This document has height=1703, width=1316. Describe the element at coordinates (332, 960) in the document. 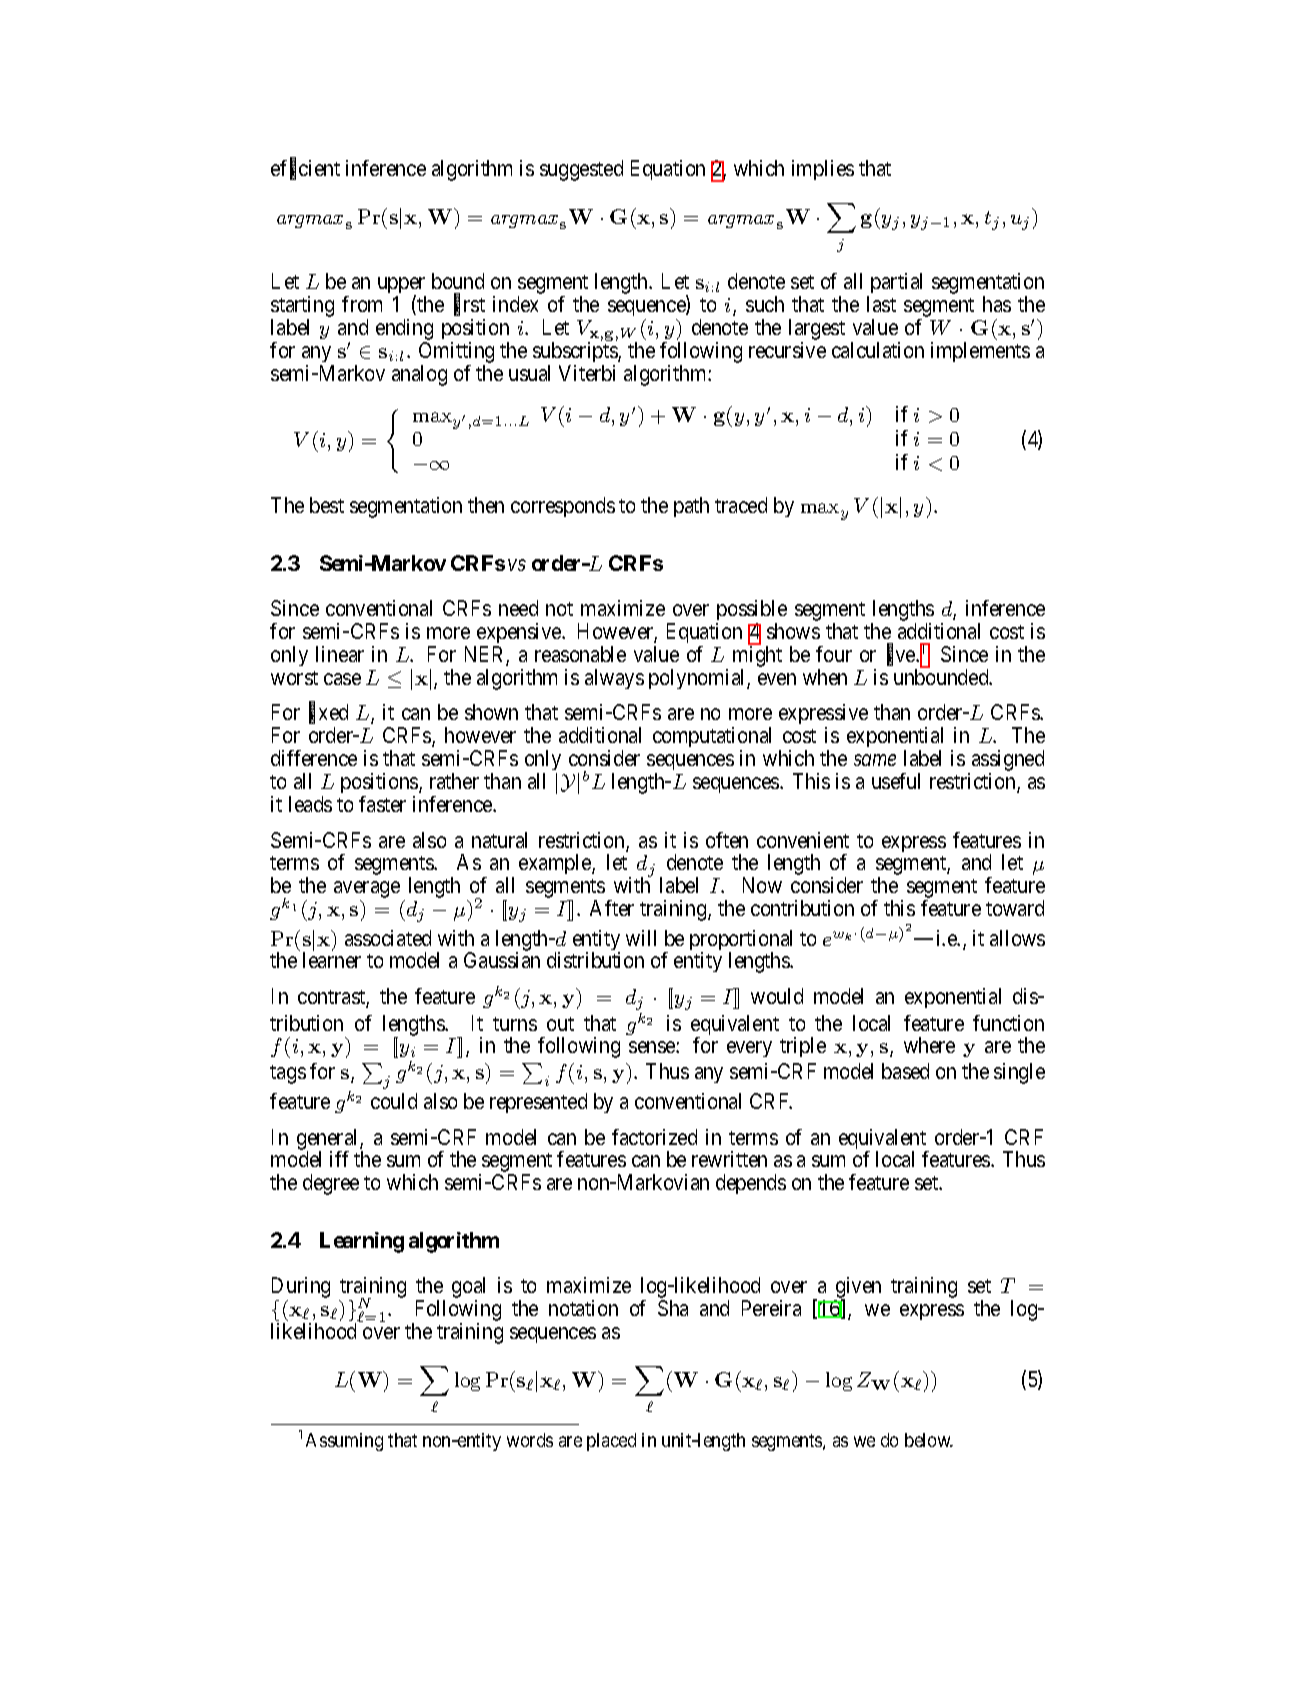

I see `learner` at that location.
